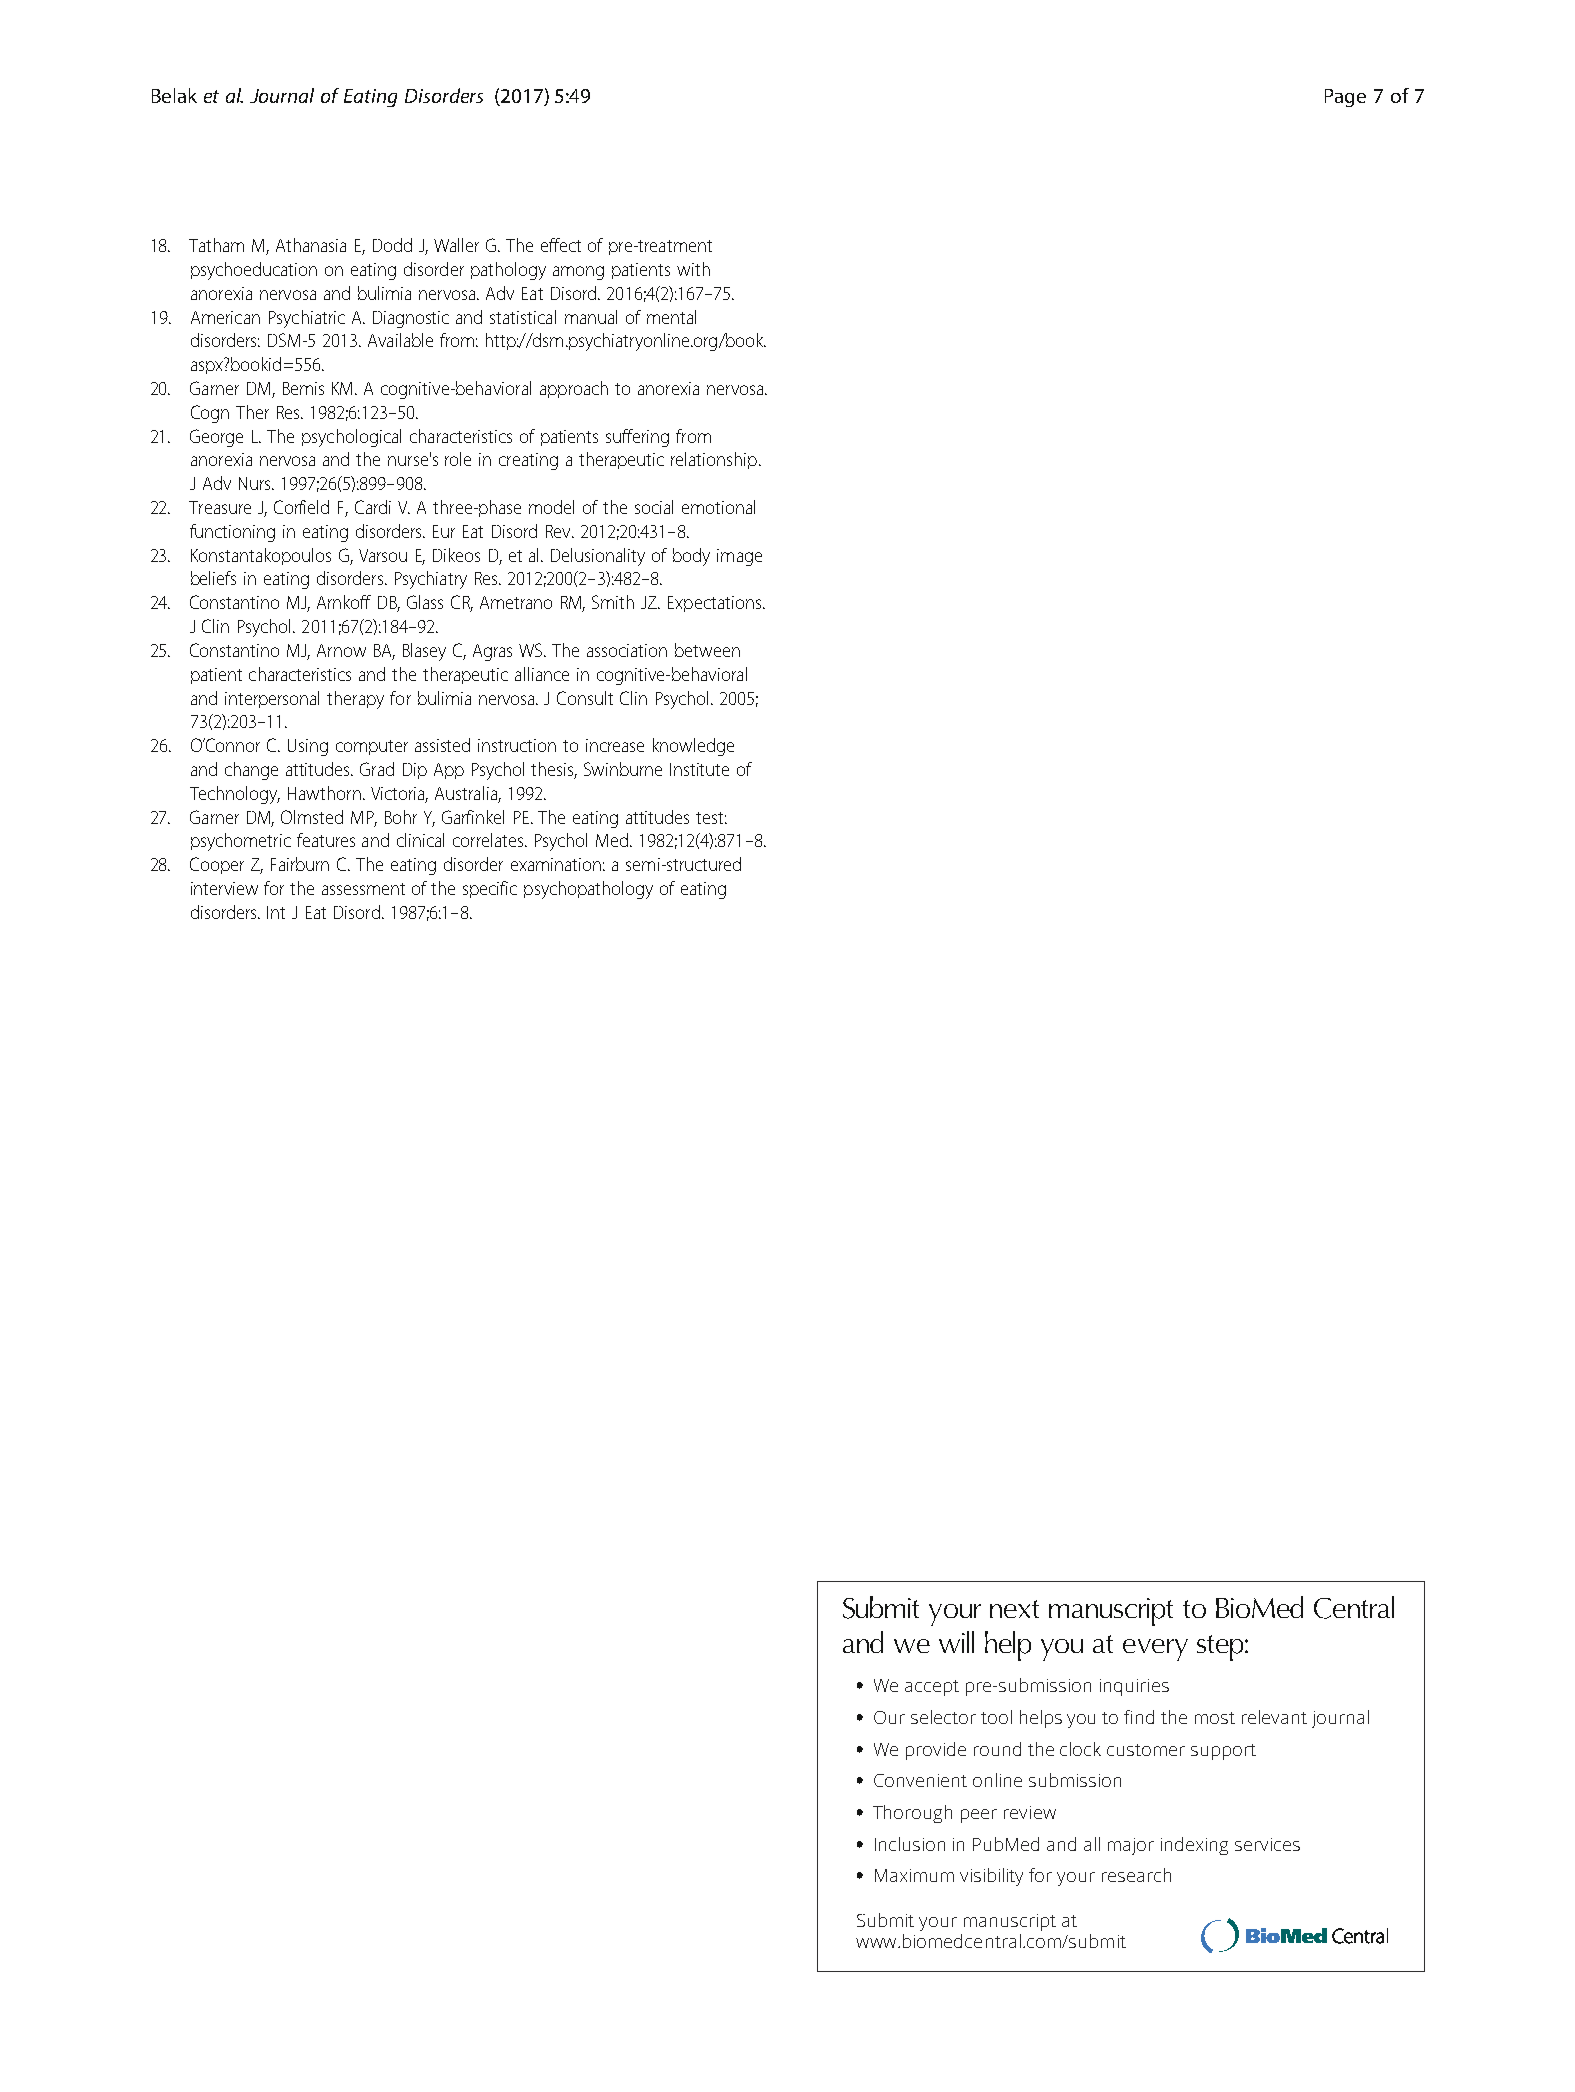 This screenshot has height=2092, width=1575. What do you see at coordinates (693, 269) in the screenshot?
I see `with` at bounding box center [693, 269].
